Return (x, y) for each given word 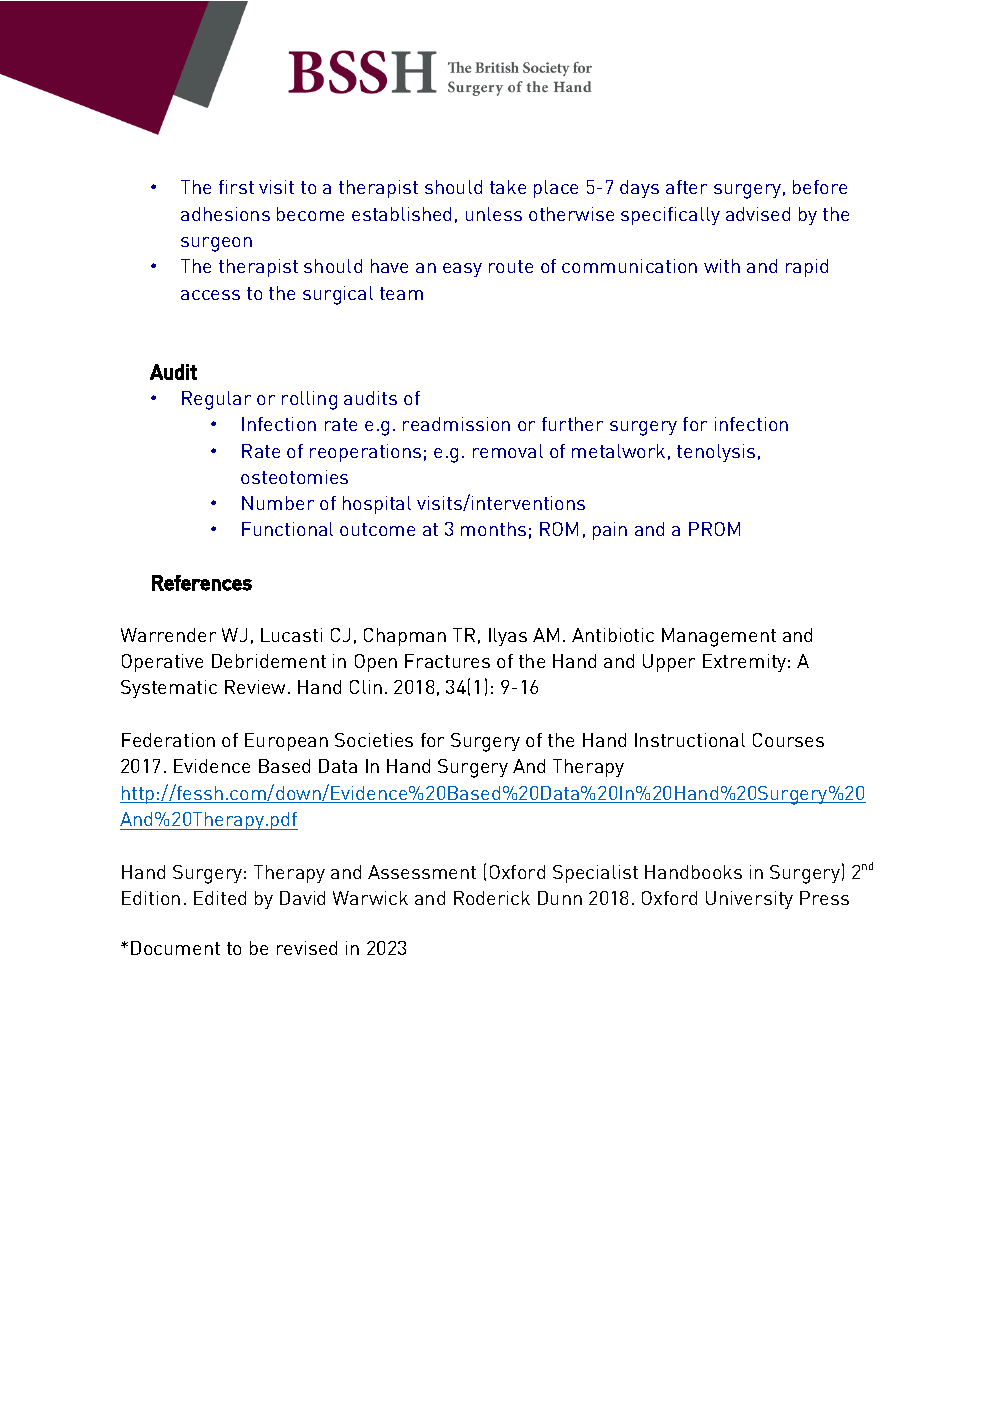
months (493, 529)
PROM (714, 529)
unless (494, 214)
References (202, 583)
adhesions (225, 214)
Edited (220, 898)
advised (758, 214)
